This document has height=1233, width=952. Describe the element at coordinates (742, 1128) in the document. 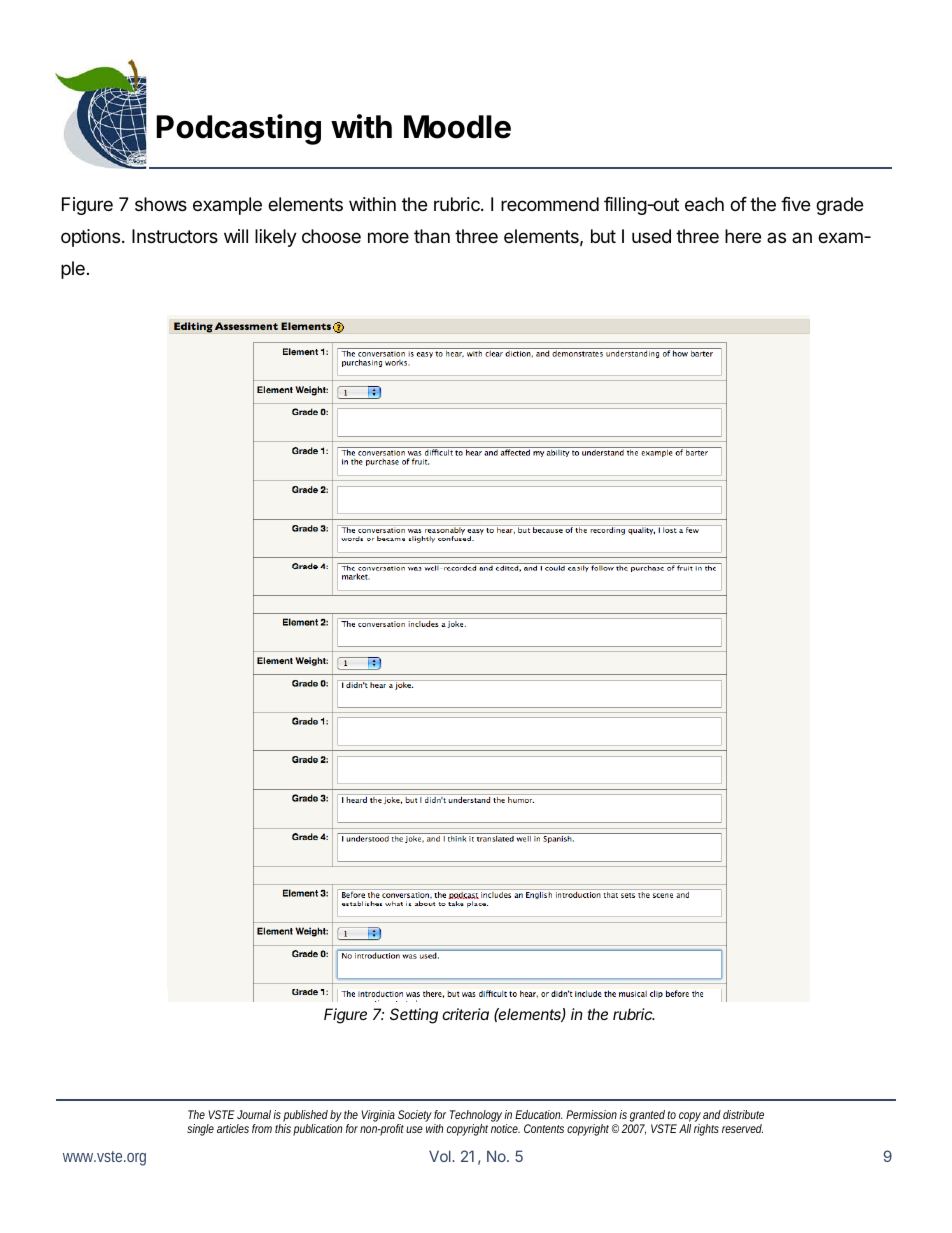

I see `reserved` at that location.
